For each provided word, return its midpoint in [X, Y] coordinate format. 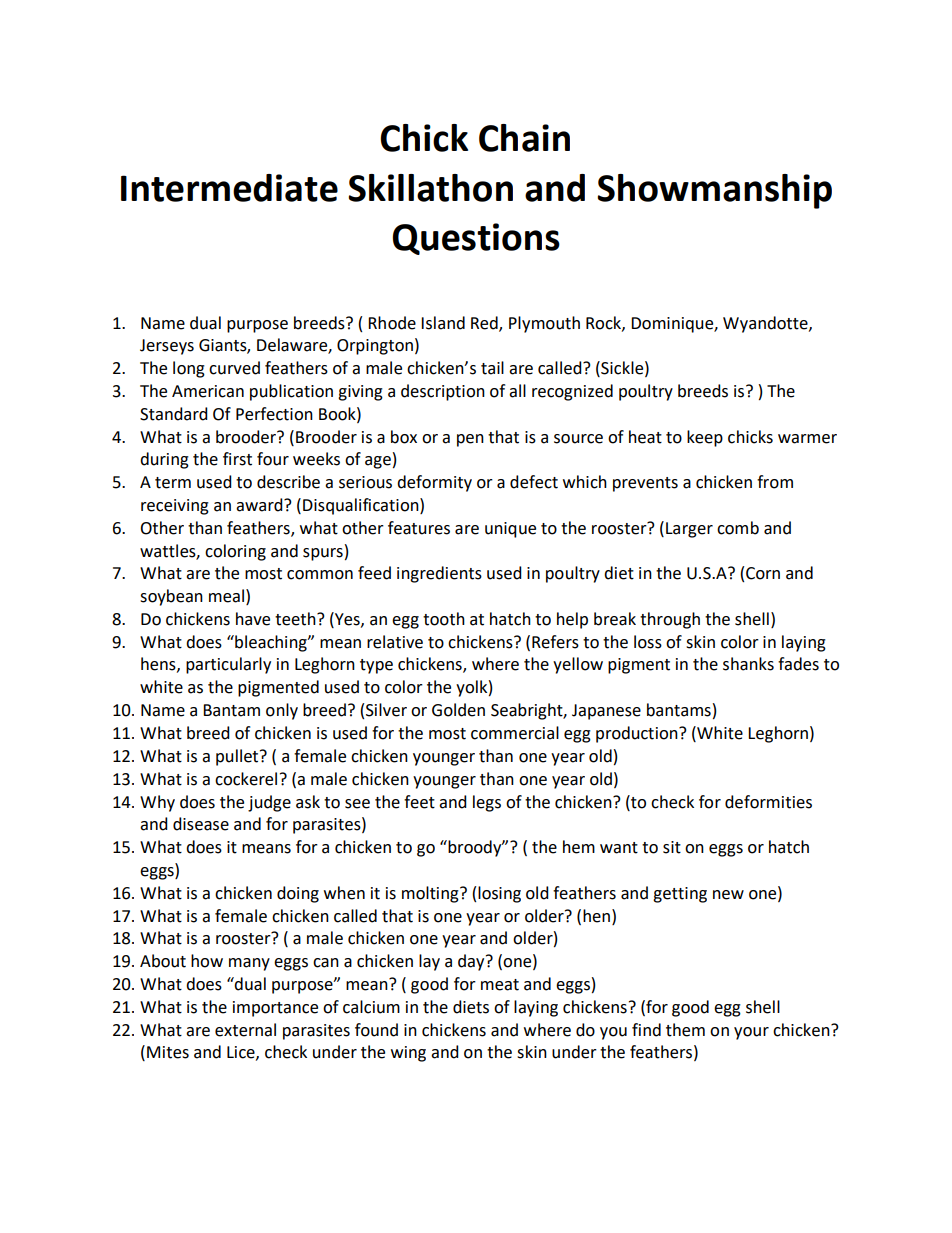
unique [510, 530]
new [728, 895]
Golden [458, 710]
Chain [524, 138]
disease [201, 824]
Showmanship [714, 191]
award [260, 505]
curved [234, 368]
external [245, 1030]
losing [499, 894]
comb [738, 528]
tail [492, 368]
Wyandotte [766, 324]
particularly [228, 665]
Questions [476, 239]
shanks [748, 664]
